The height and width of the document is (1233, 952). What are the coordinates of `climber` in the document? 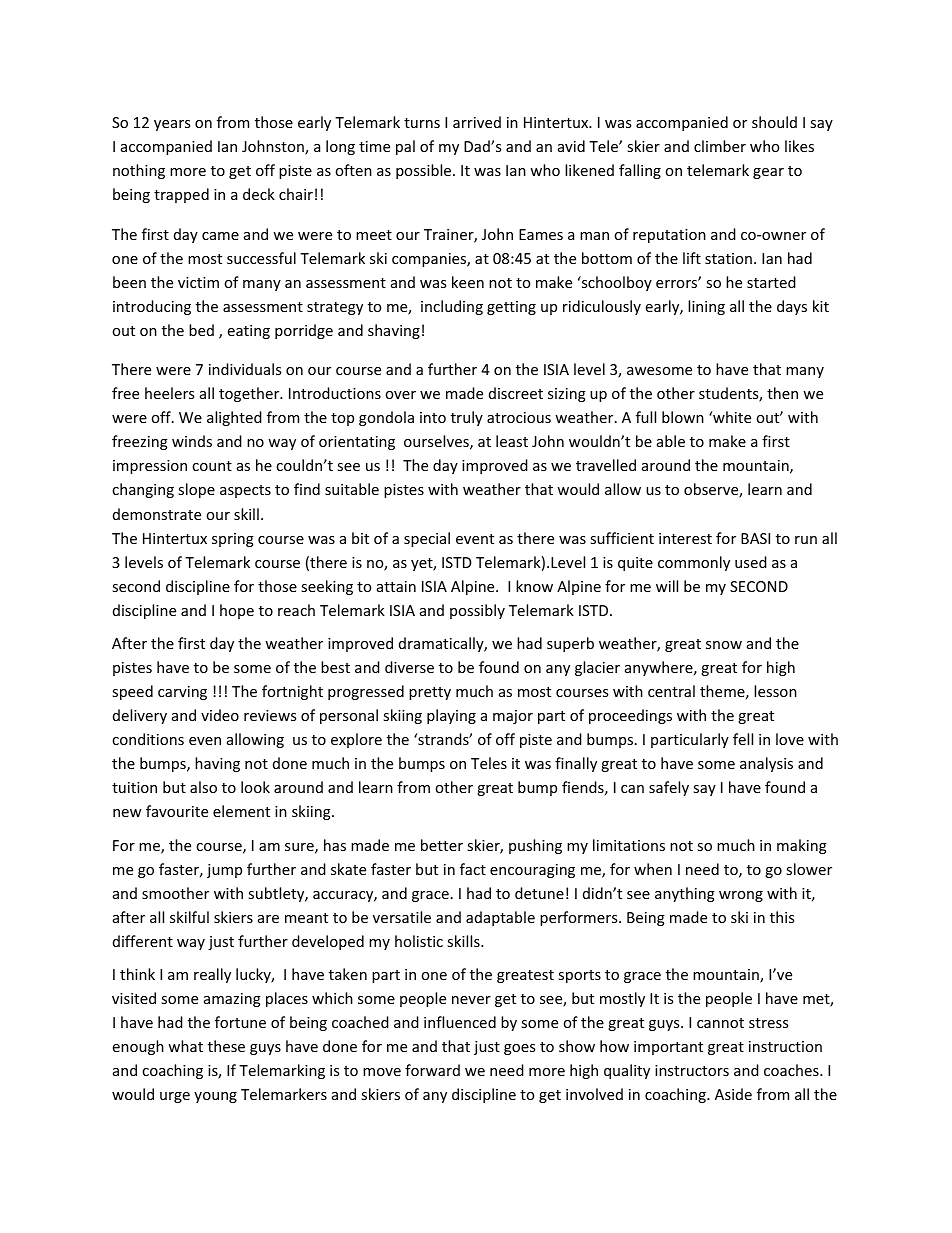 It's located at (720, 146).
